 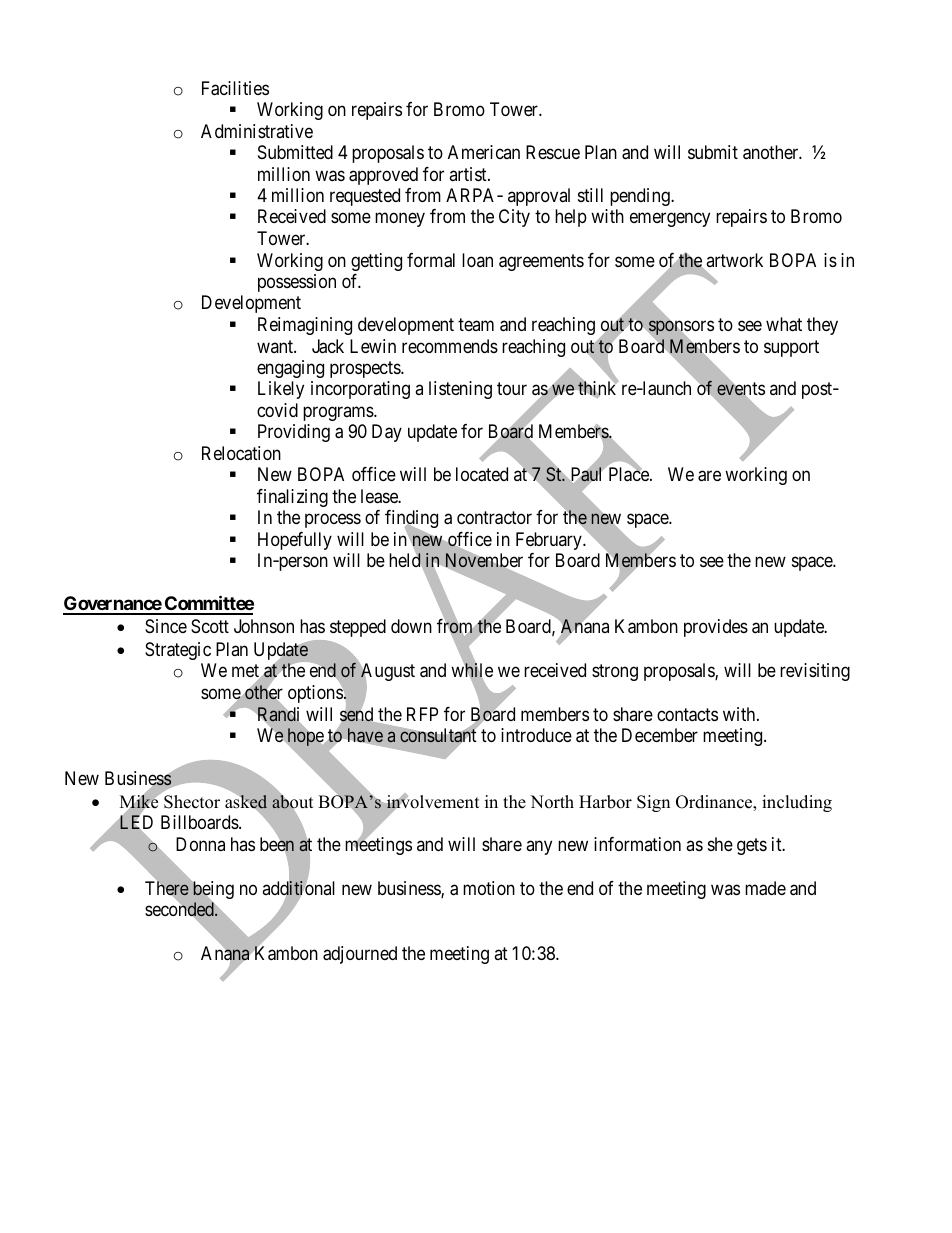 What do you see at coordinates (641, 197) in the document?
I see `pending` at bounding box center [641, 197].
